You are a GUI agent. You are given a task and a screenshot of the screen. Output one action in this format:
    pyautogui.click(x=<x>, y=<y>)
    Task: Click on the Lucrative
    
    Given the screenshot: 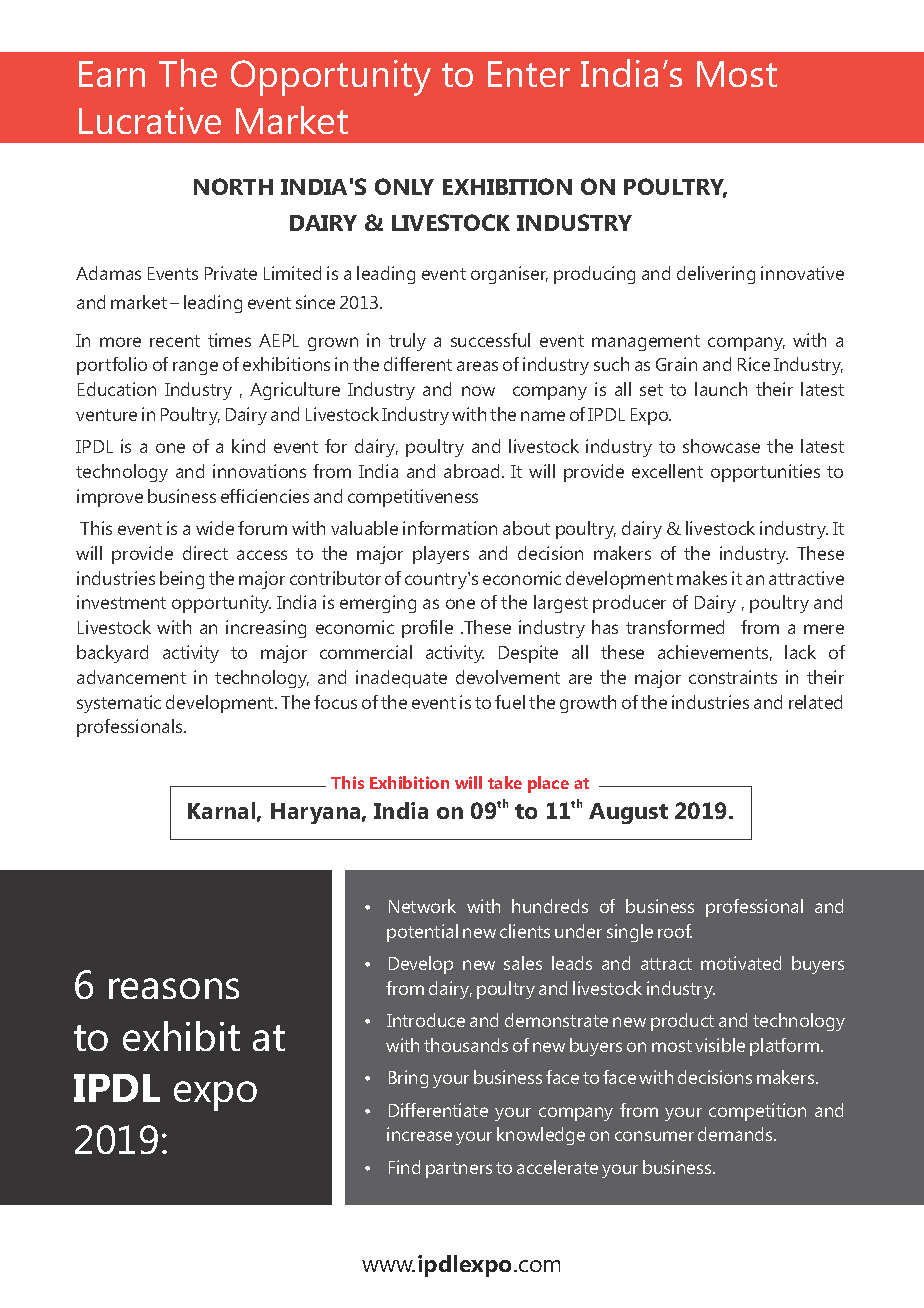 What is the action you would take?
    pyautogui.click(x=150, y=120)
